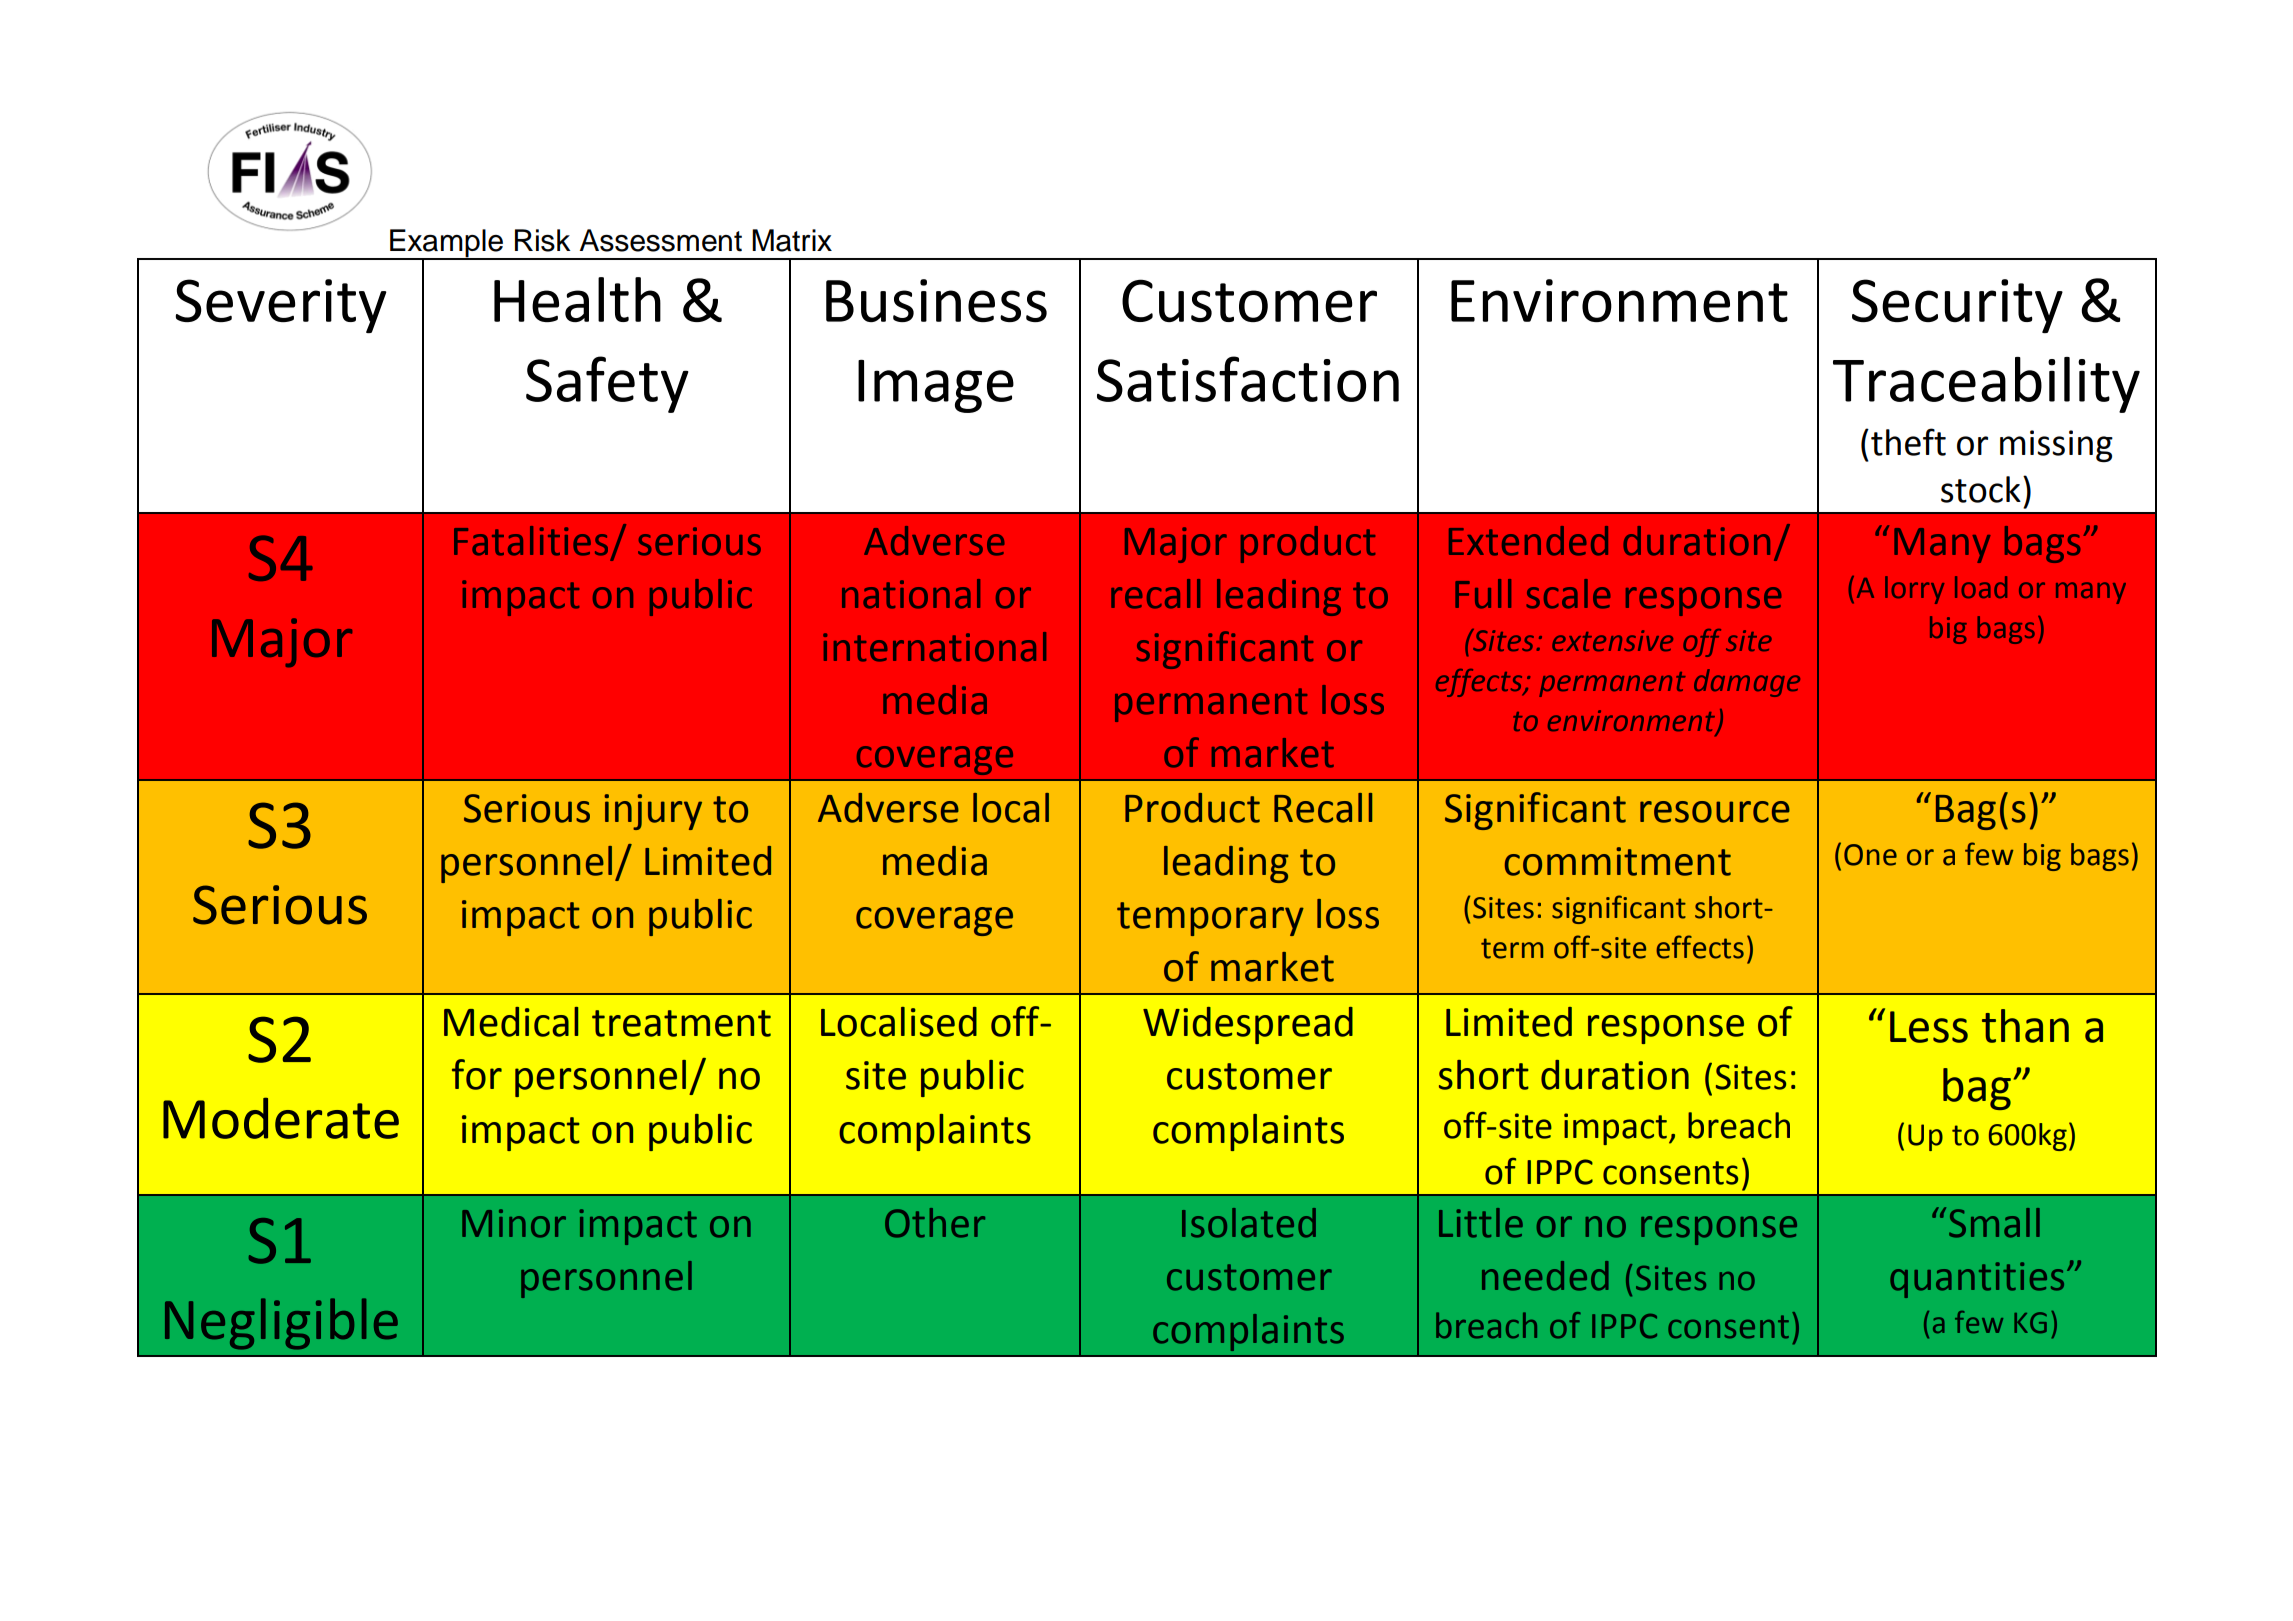 Image resolution: width=2293 pixels, height=1621 pixels. Describe the element at coordinates (1715, 812) in the screenshot. I see `resource` at that location.
